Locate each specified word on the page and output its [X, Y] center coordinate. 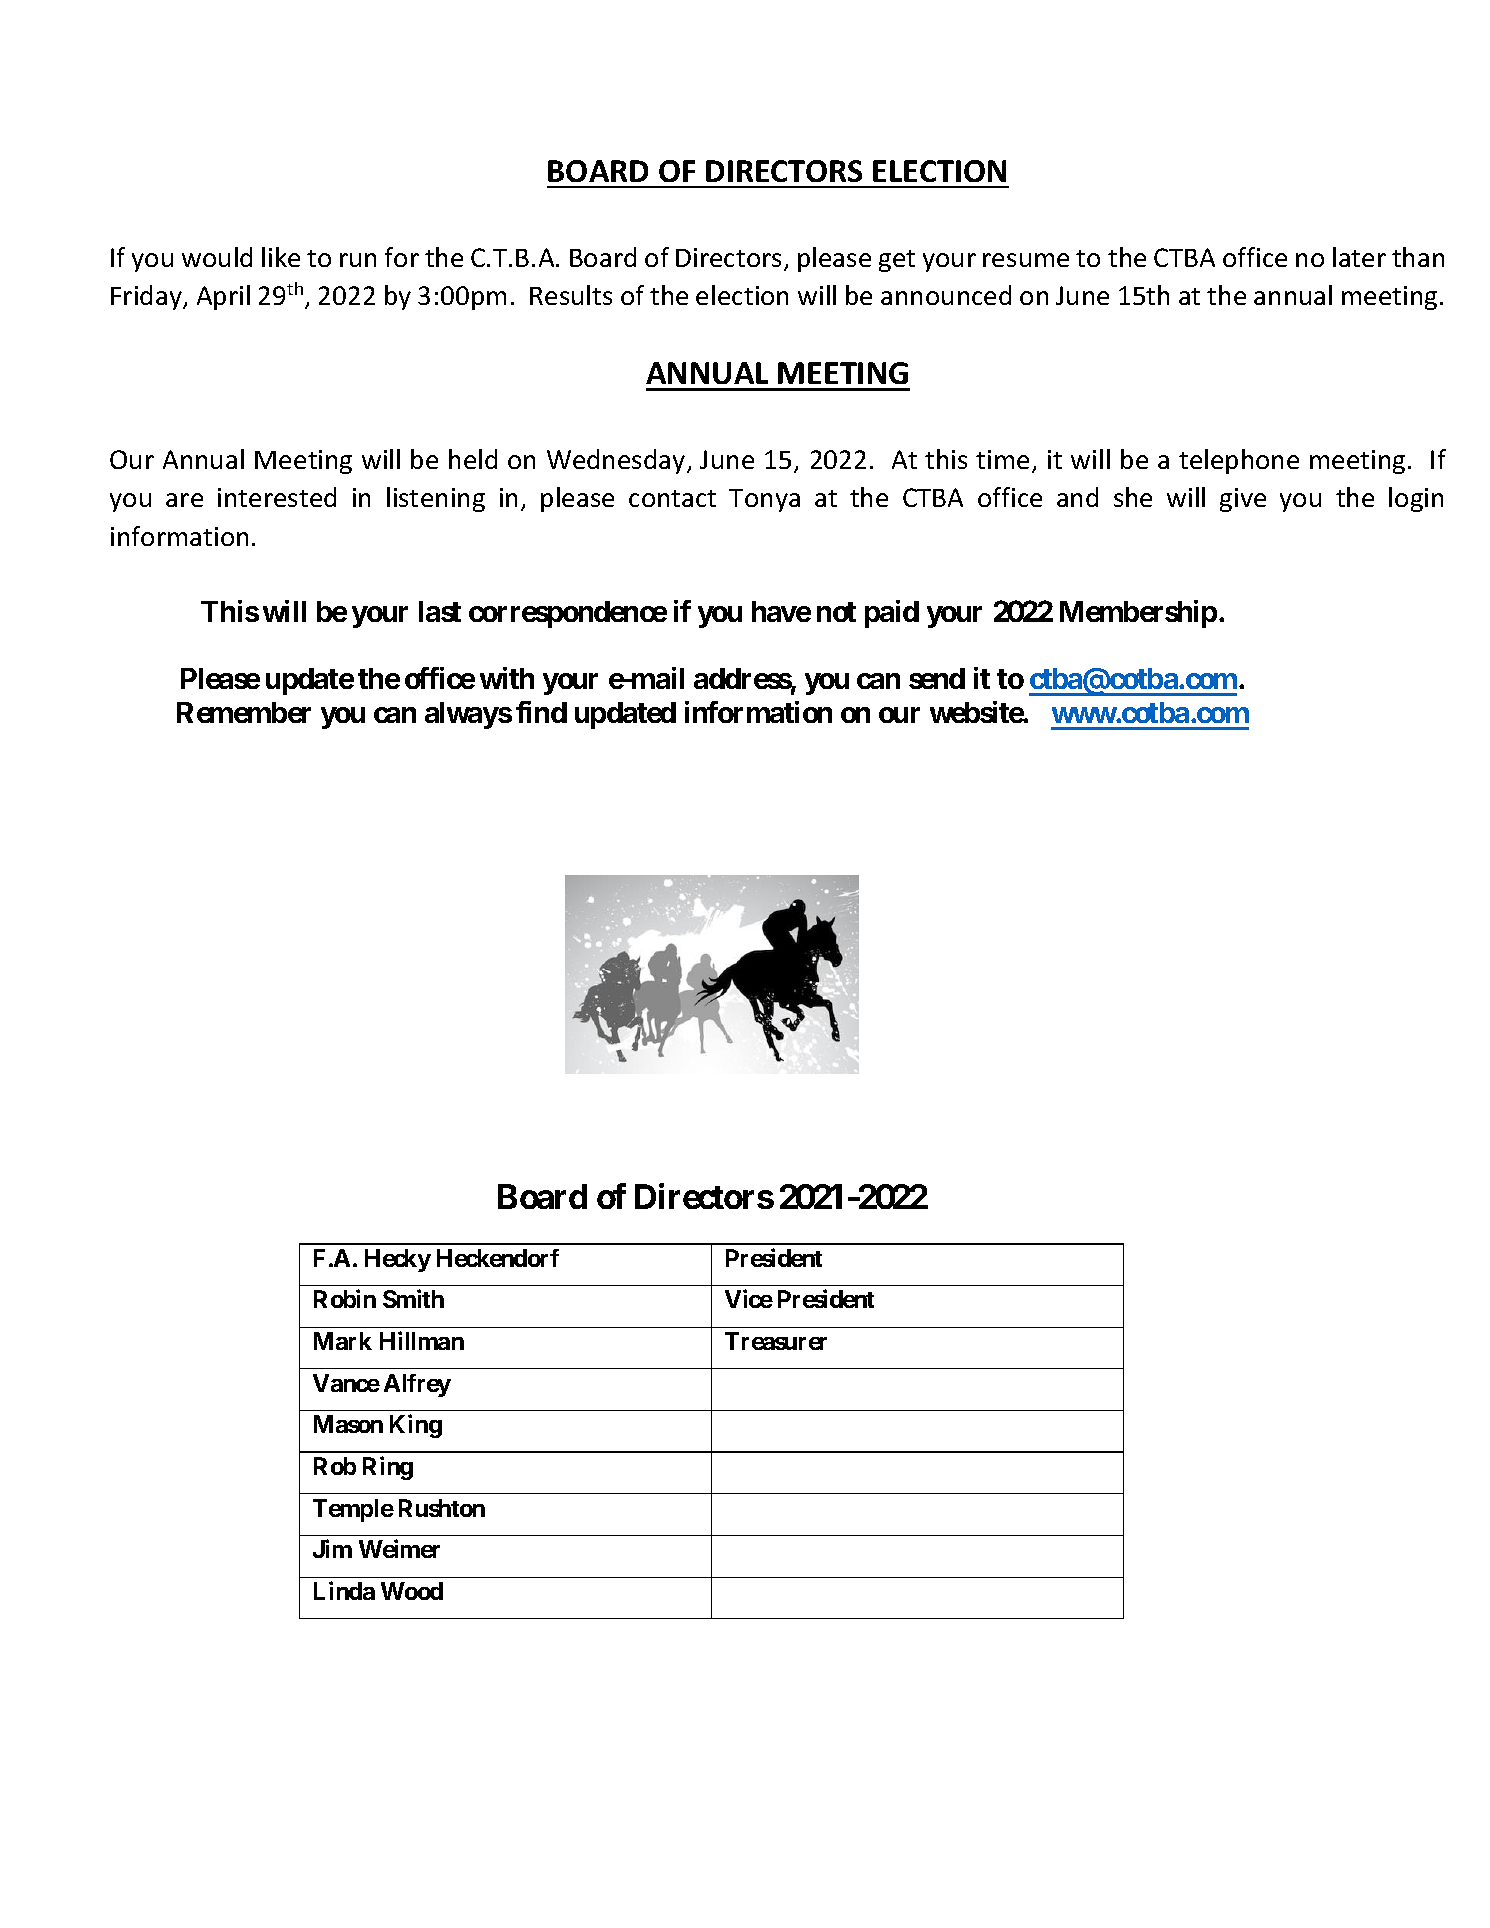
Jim [332, 1548]
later [1359, 257]
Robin [345, 1299]
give [1243, 500]
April [223, 297]
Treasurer [776, 1341]
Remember [244, 712]
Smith [413, 1299]
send [937, 678]
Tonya [764, 500]
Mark [343, 1341]
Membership [1138, 614]
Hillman [422, 1340]
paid [892, 614]
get [897, 261]
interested [277, 497]
